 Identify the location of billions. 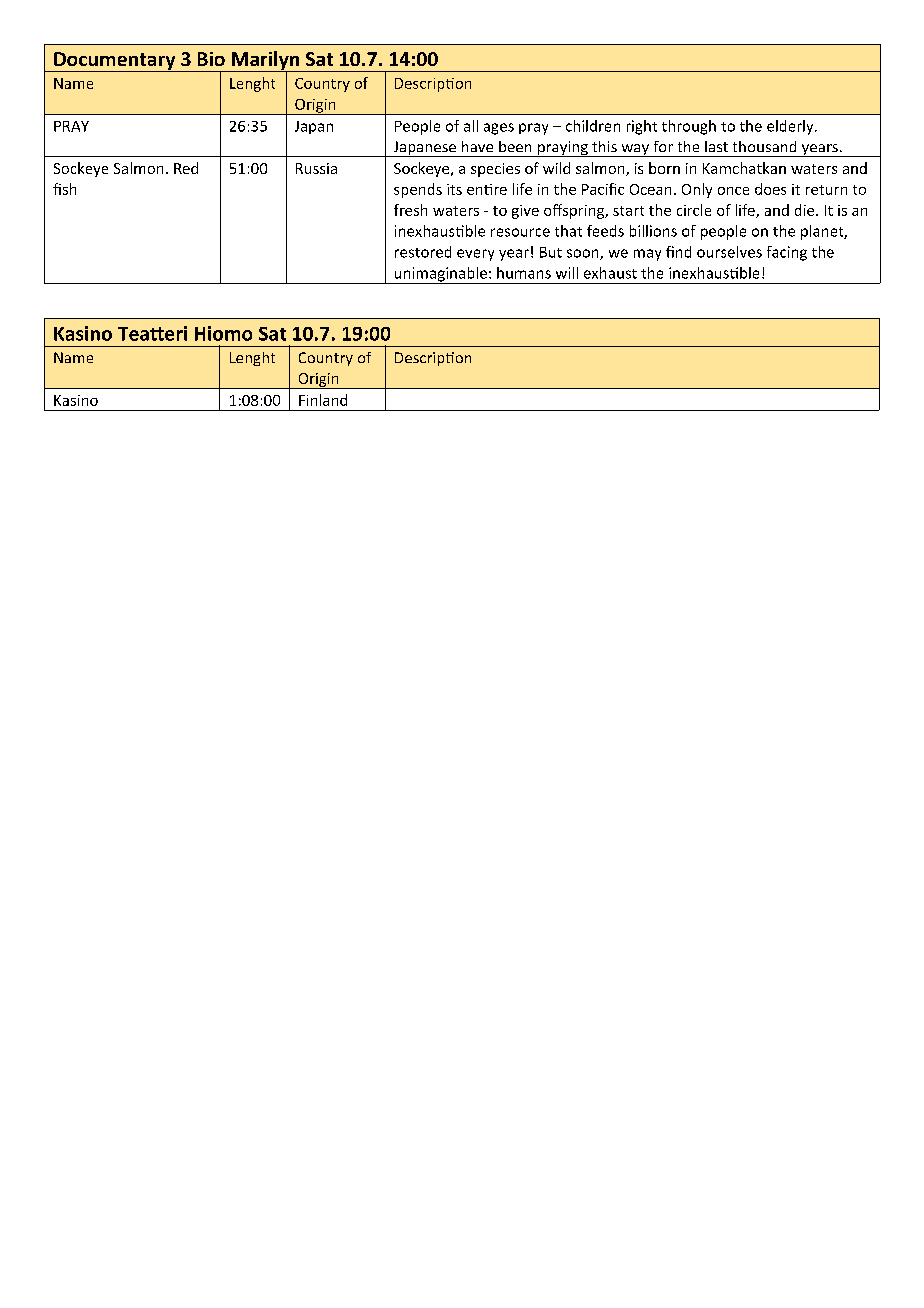
(653, 231).
